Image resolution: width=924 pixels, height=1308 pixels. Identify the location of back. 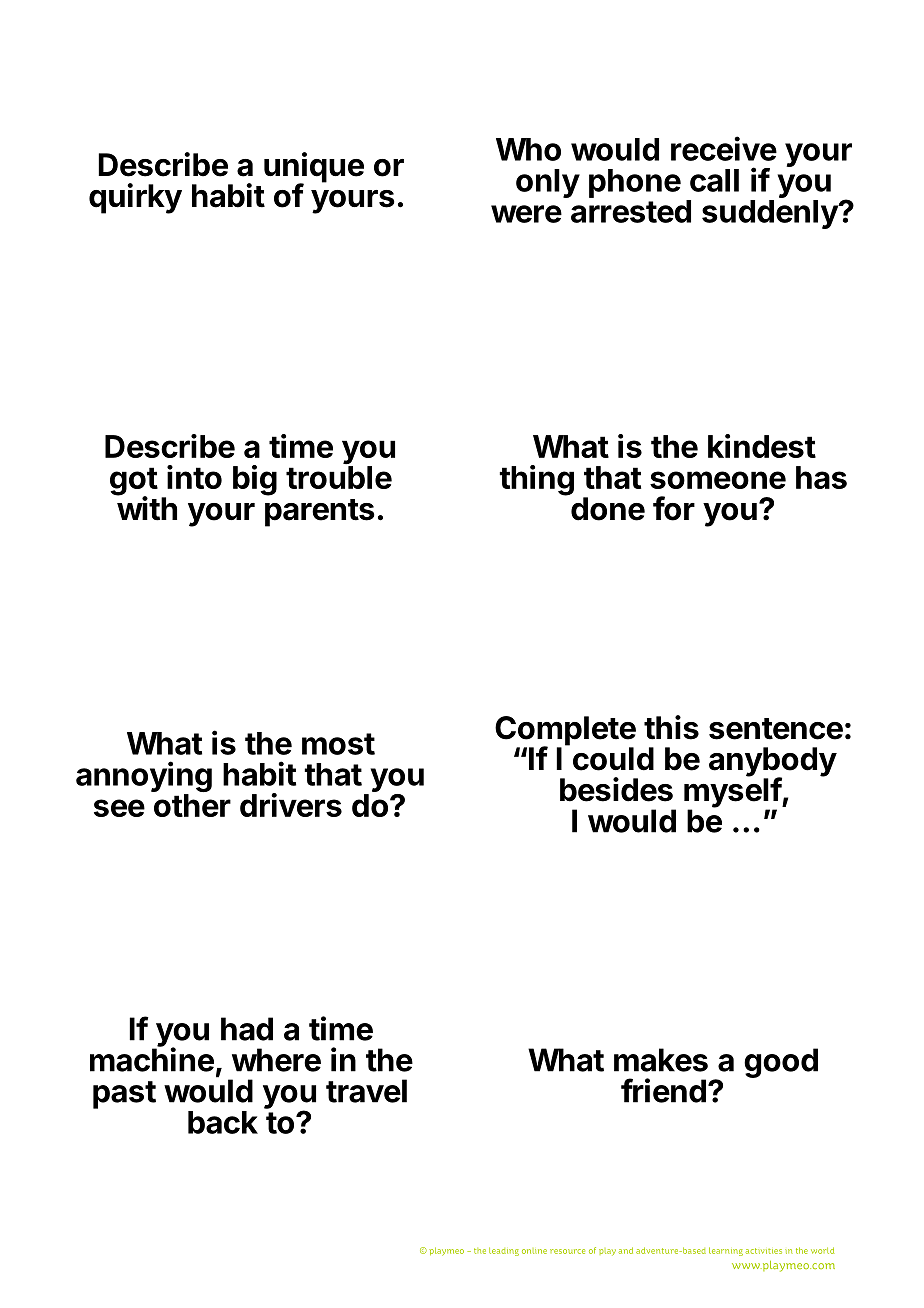
(223, 1122).
